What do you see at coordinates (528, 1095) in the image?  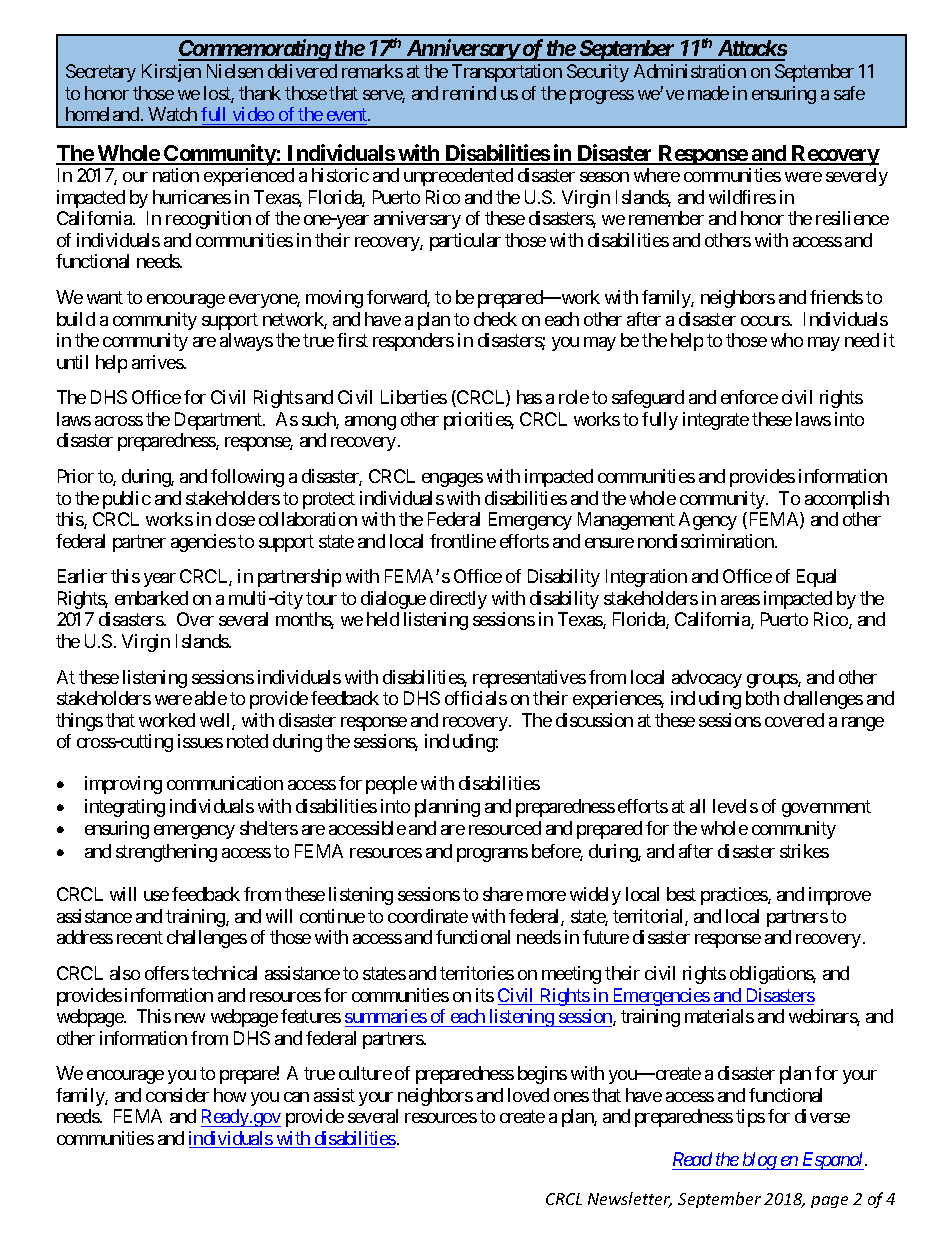 I see `loved` at bounding box center [528, 1095].
